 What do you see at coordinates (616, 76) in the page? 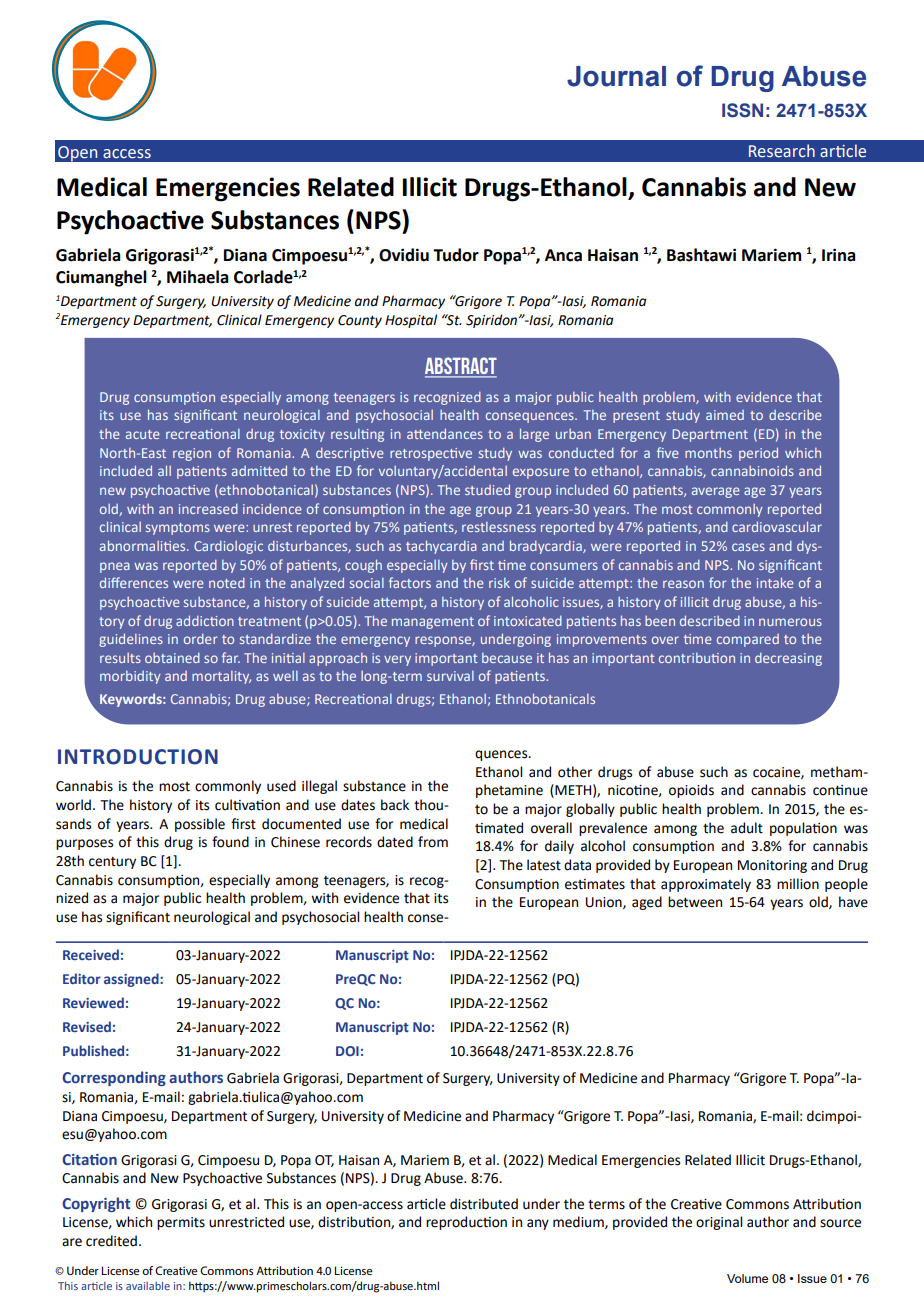
I see `Journal` at bounding box center [616, 76].
